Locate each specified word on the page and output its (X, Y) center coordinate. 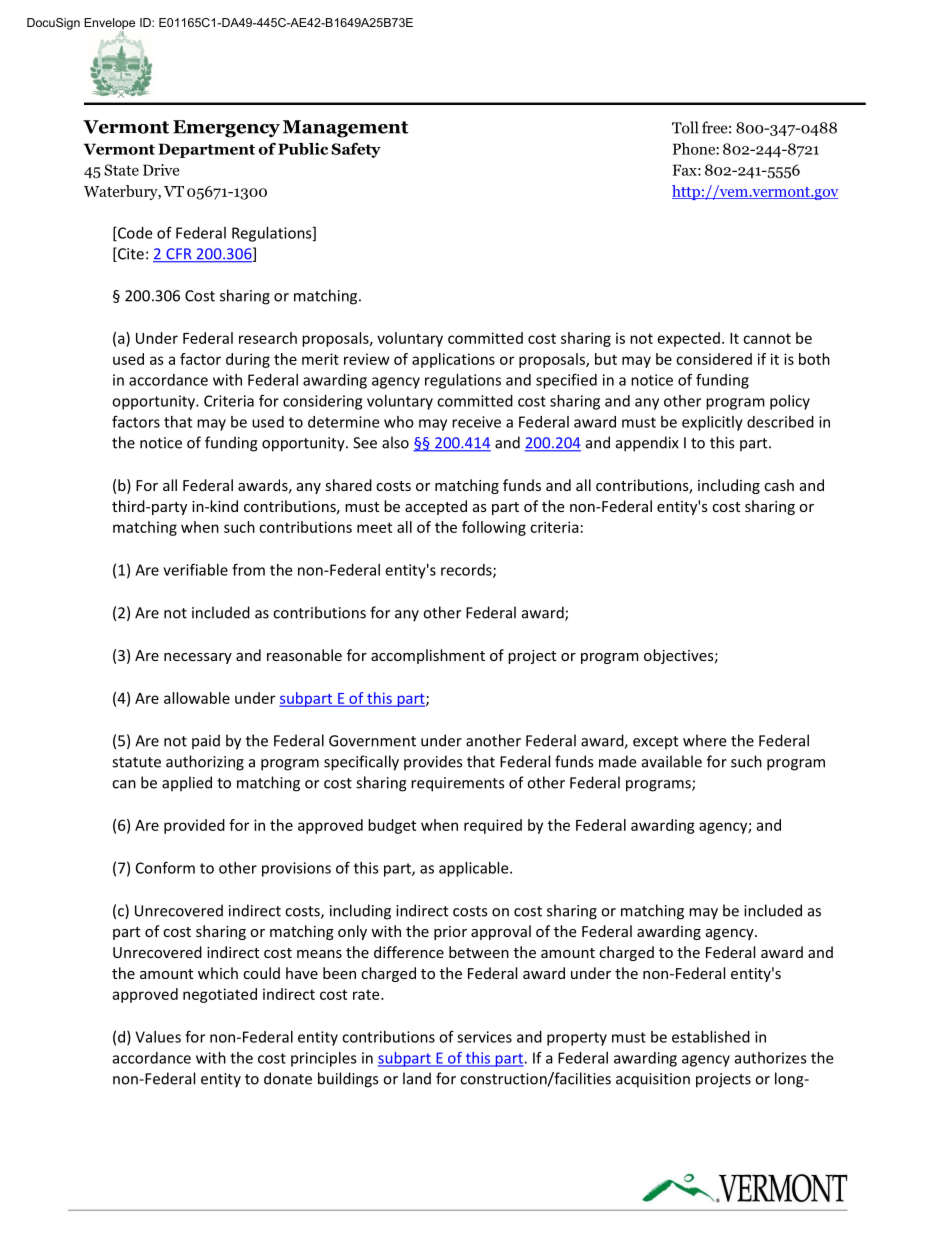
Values (158, 1037)
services (484, 1037)
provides (433, 763)
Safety (356, 150)
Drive (161, 170)
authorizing (205, 763)
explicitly (712, 423)
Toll (685, 127)
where (704, 740)
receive (476, 422)
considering (322, 402)
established (711, 1037)
